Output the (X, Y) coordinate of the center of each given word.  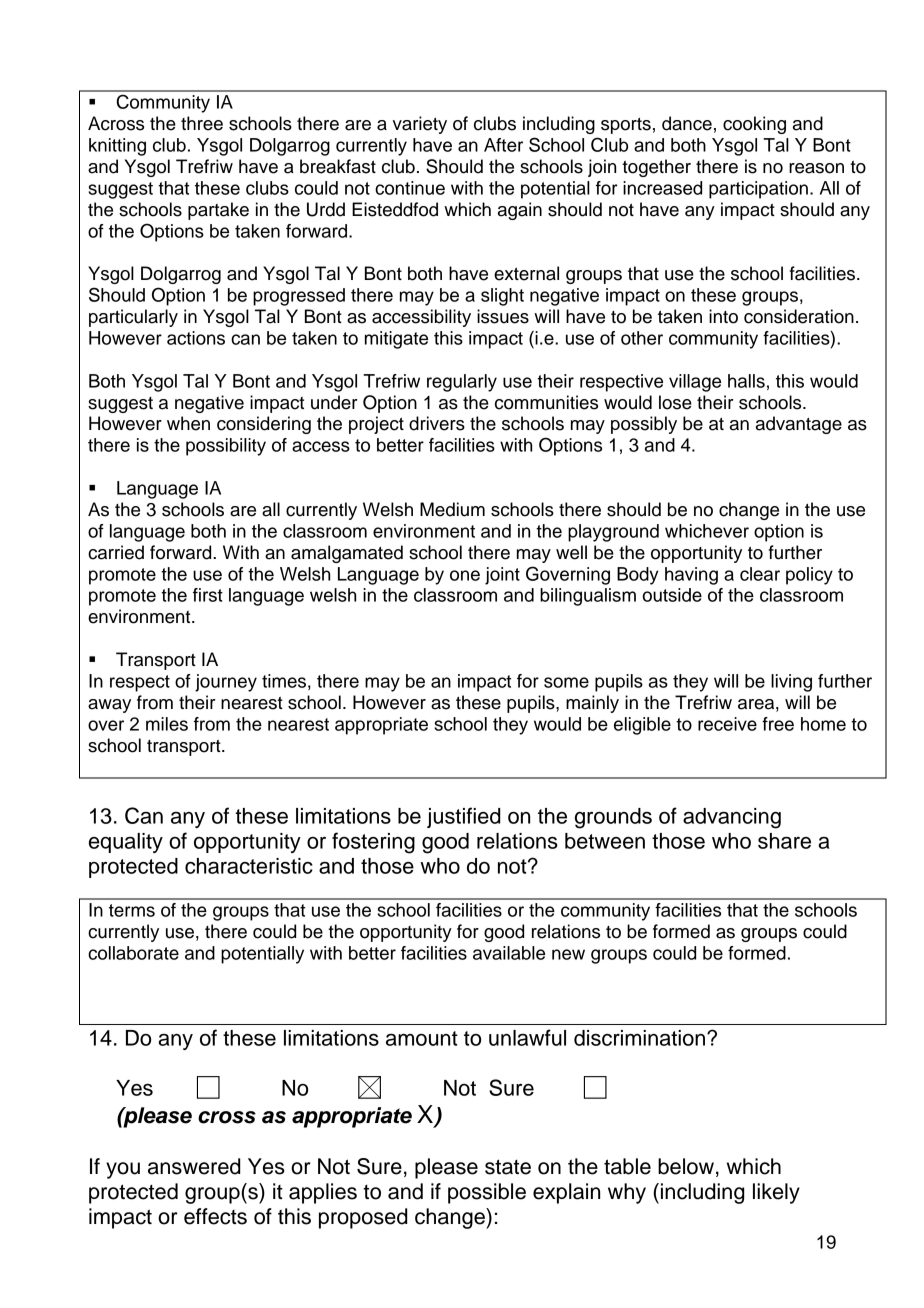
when (188, 423)
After (503, 145)
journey (226, 683)
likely (776, 1193)
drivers (437, 423)
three (202, 123)
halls (746, 381)
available (509, 953)
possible (487, 1193)
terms (132, 910)
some (566, 682)
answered (194, 1166)
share (784, 841)
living (791, 683)
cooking (754, 125)
